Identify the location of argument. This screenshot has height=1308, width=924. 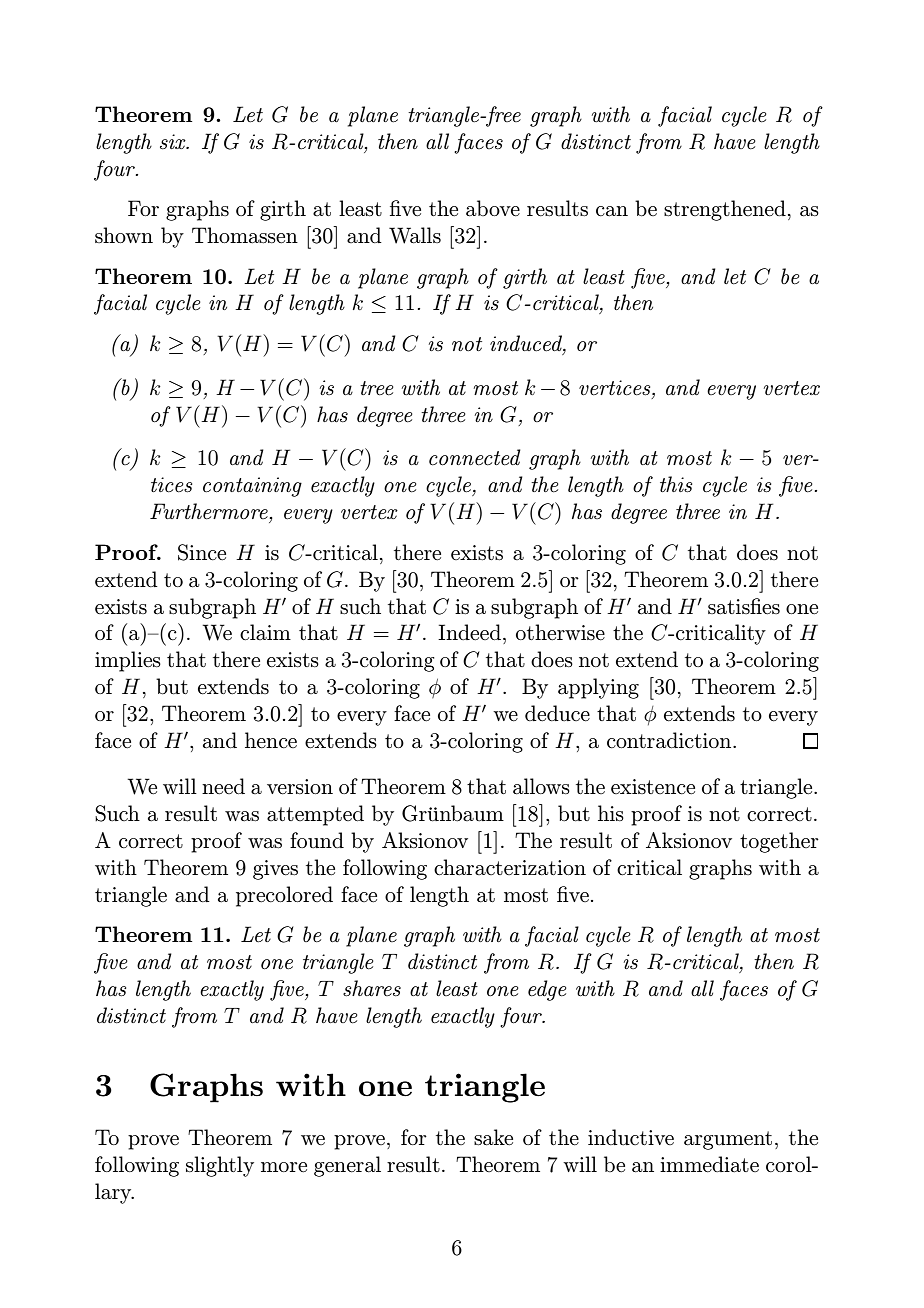
(728, 1140).
